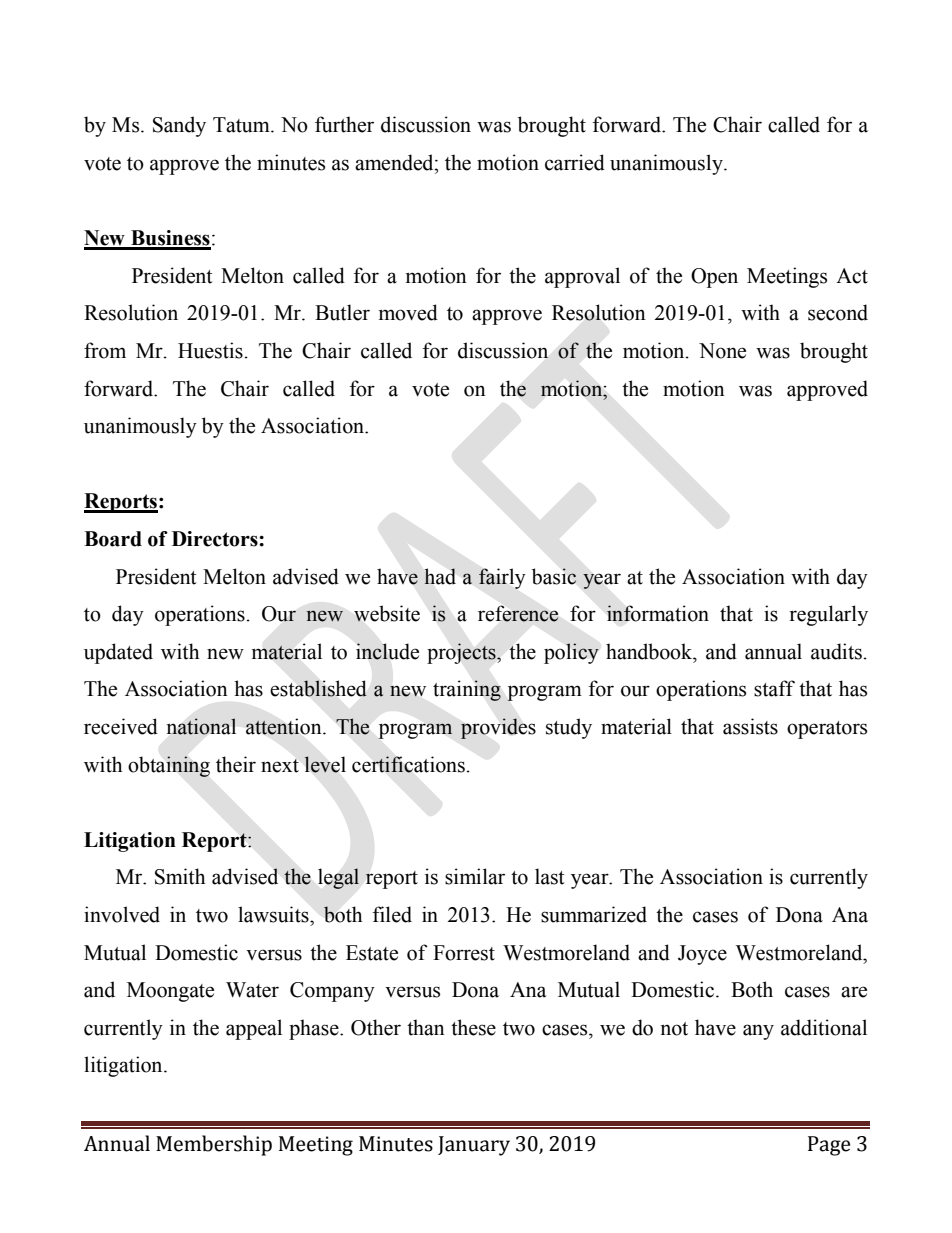 The height and width of the screenshot is (1233, 952). I want to click on carried, so click(575, 162).
